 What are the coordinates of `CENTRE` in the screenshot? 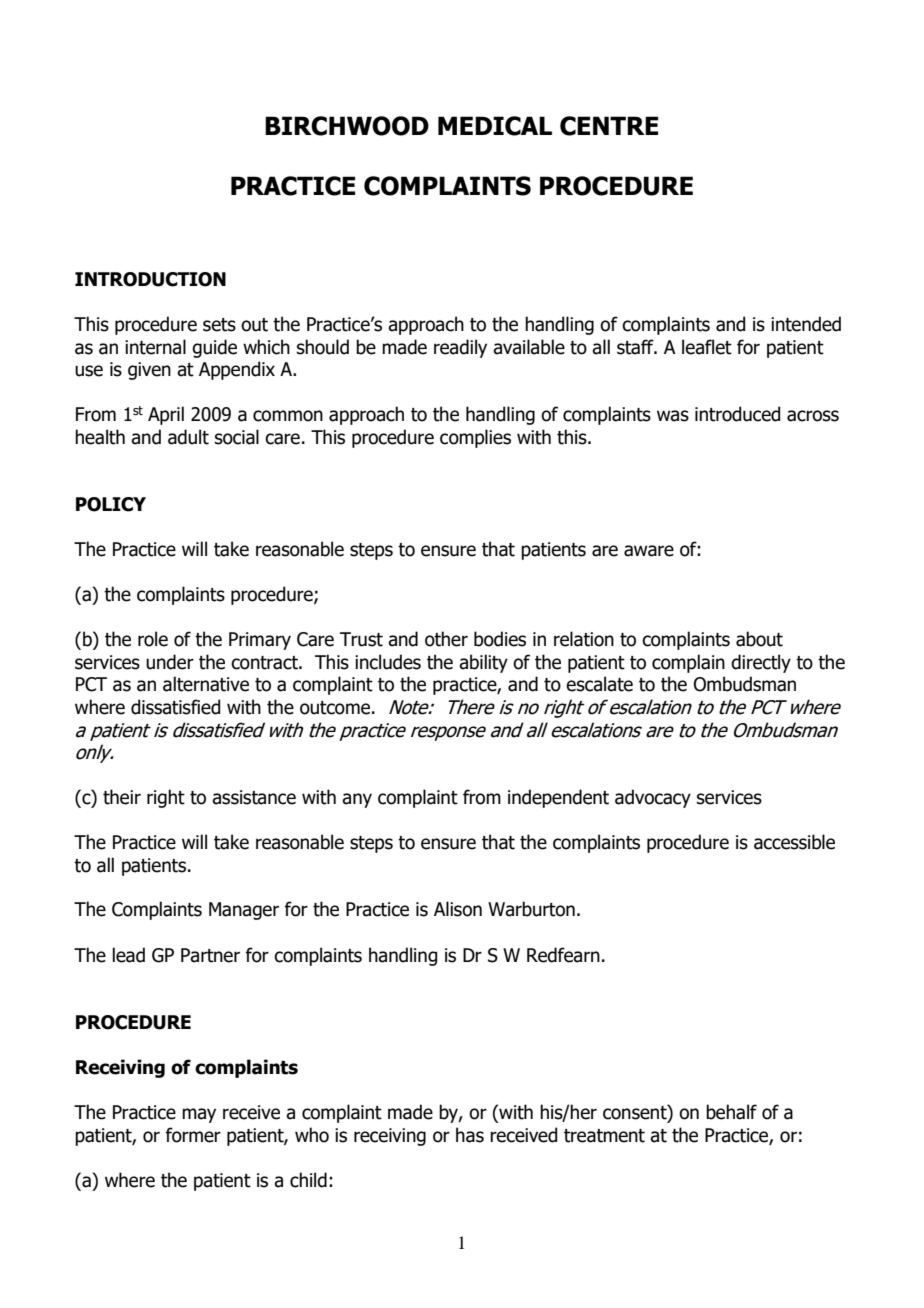 It's located at (609, 126).
